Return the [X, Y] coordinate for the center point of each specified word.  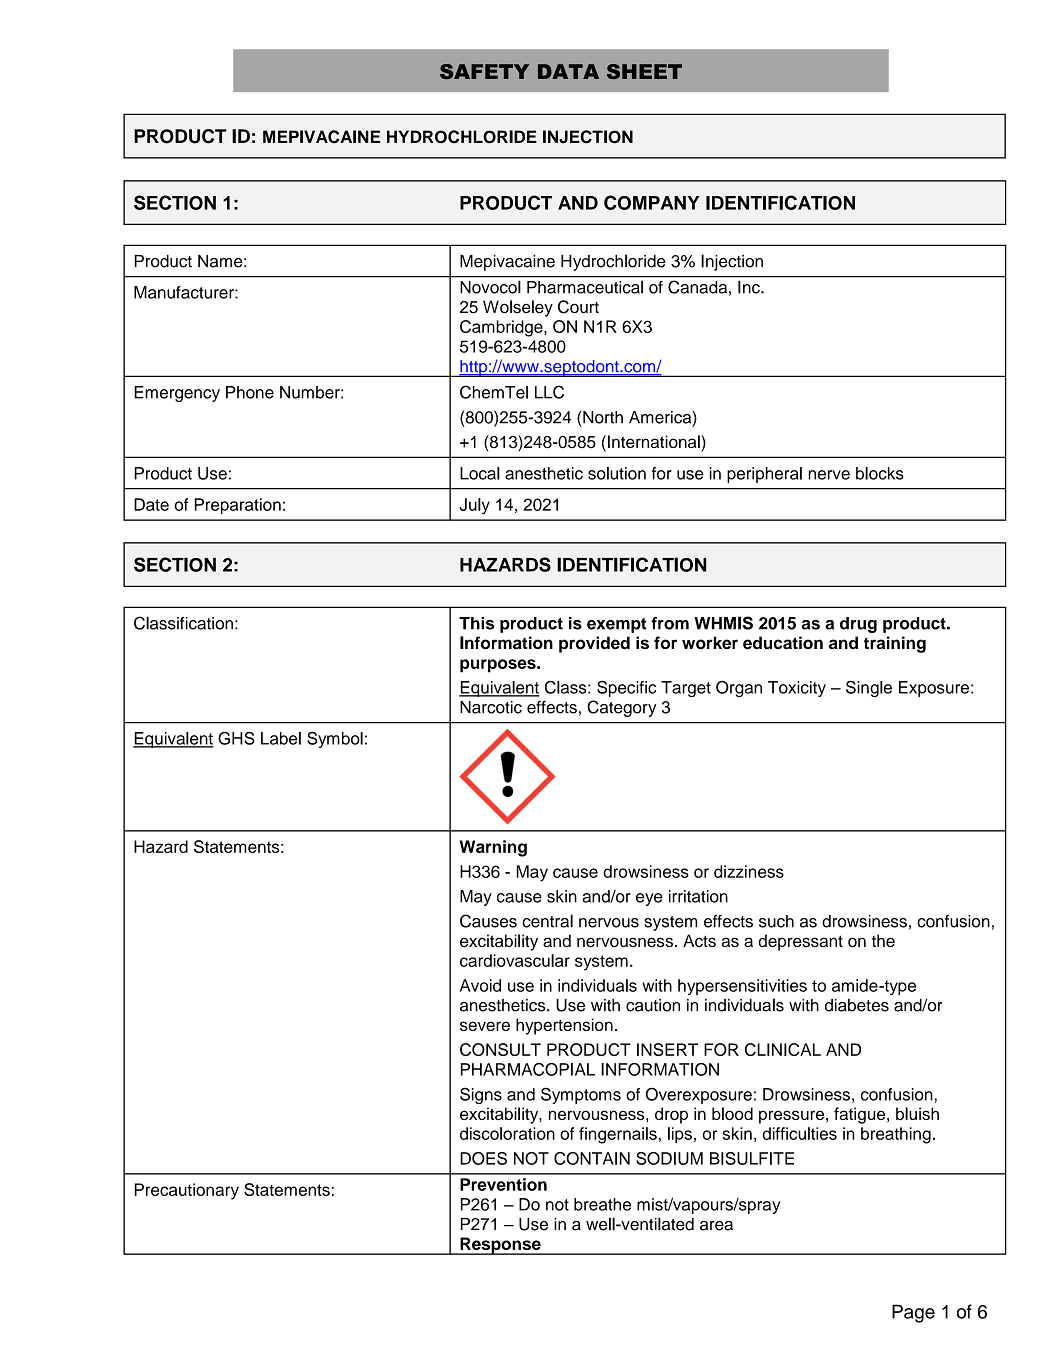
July [474, 506]
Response [500, 1246]
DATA [568, 71]
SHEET [644, 71]
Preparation [238, 506]
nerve [829, 475]
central [547, 921]
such [776, 921]
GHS [236, 738]
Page [913, 1313]
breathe [602, 1204]
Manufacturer [185, 292]
